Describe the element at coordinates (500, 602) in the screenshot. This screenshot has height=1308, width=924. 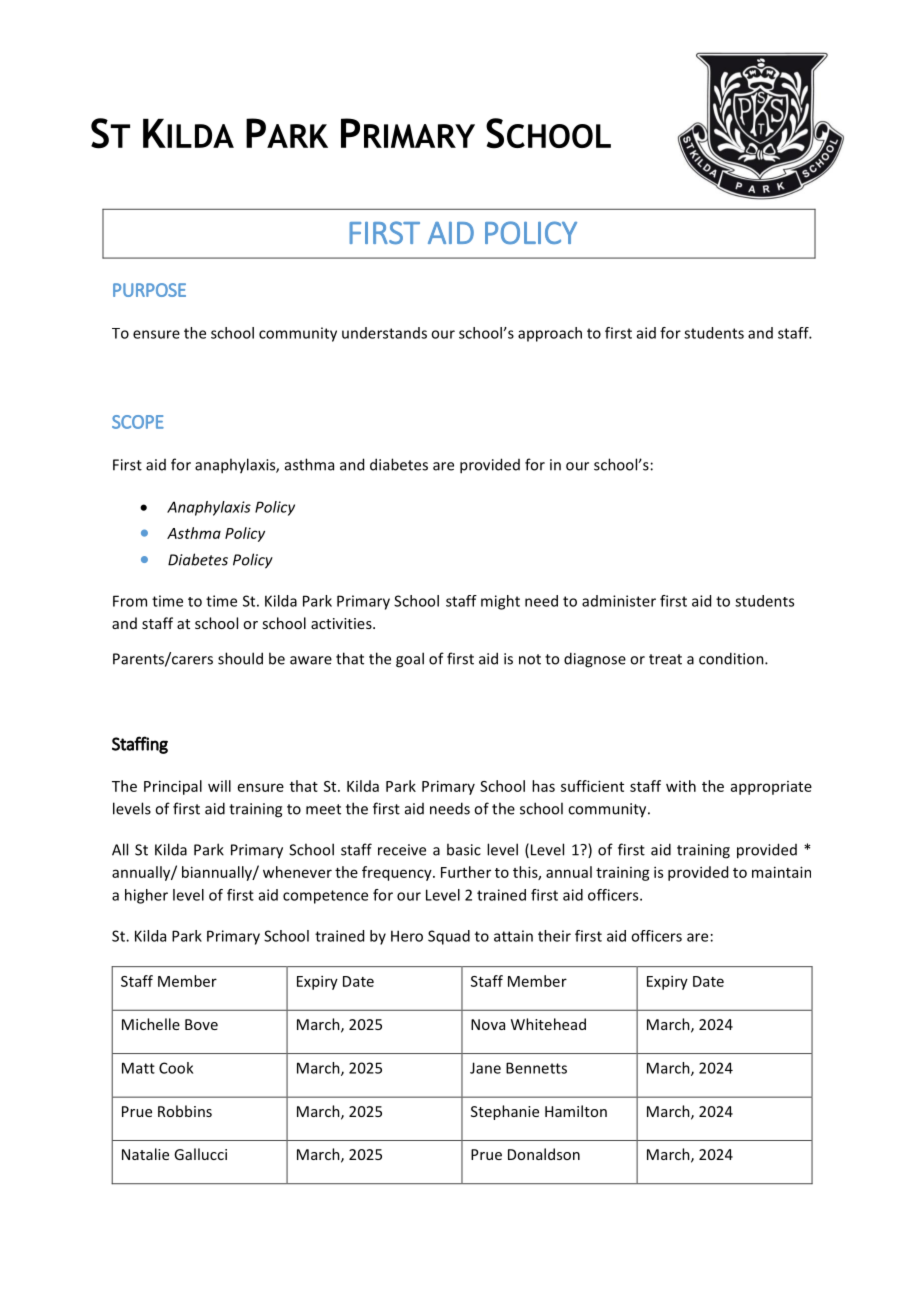
I see `might` at that location.
